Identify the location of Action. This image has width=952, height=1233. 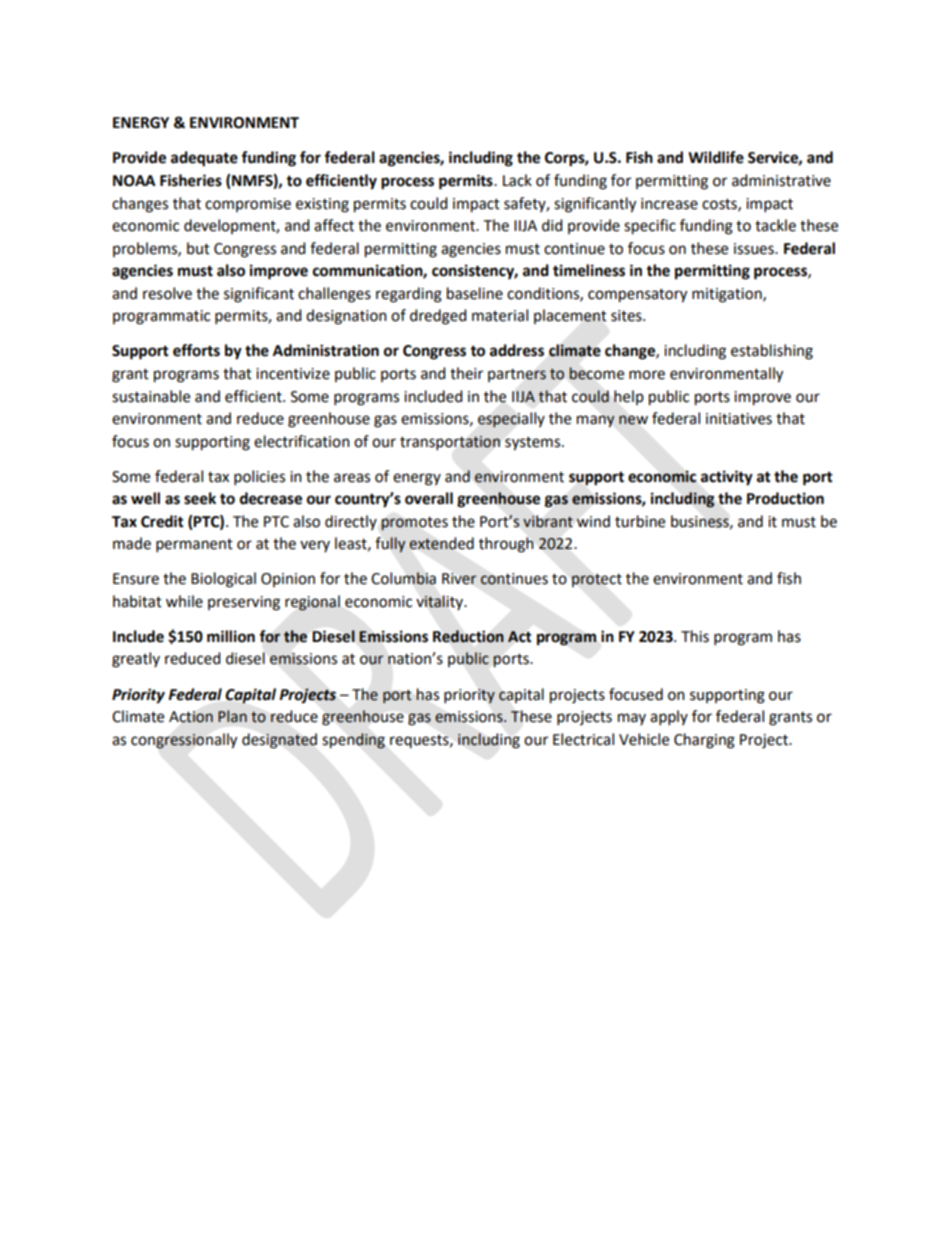
(191, 717).
